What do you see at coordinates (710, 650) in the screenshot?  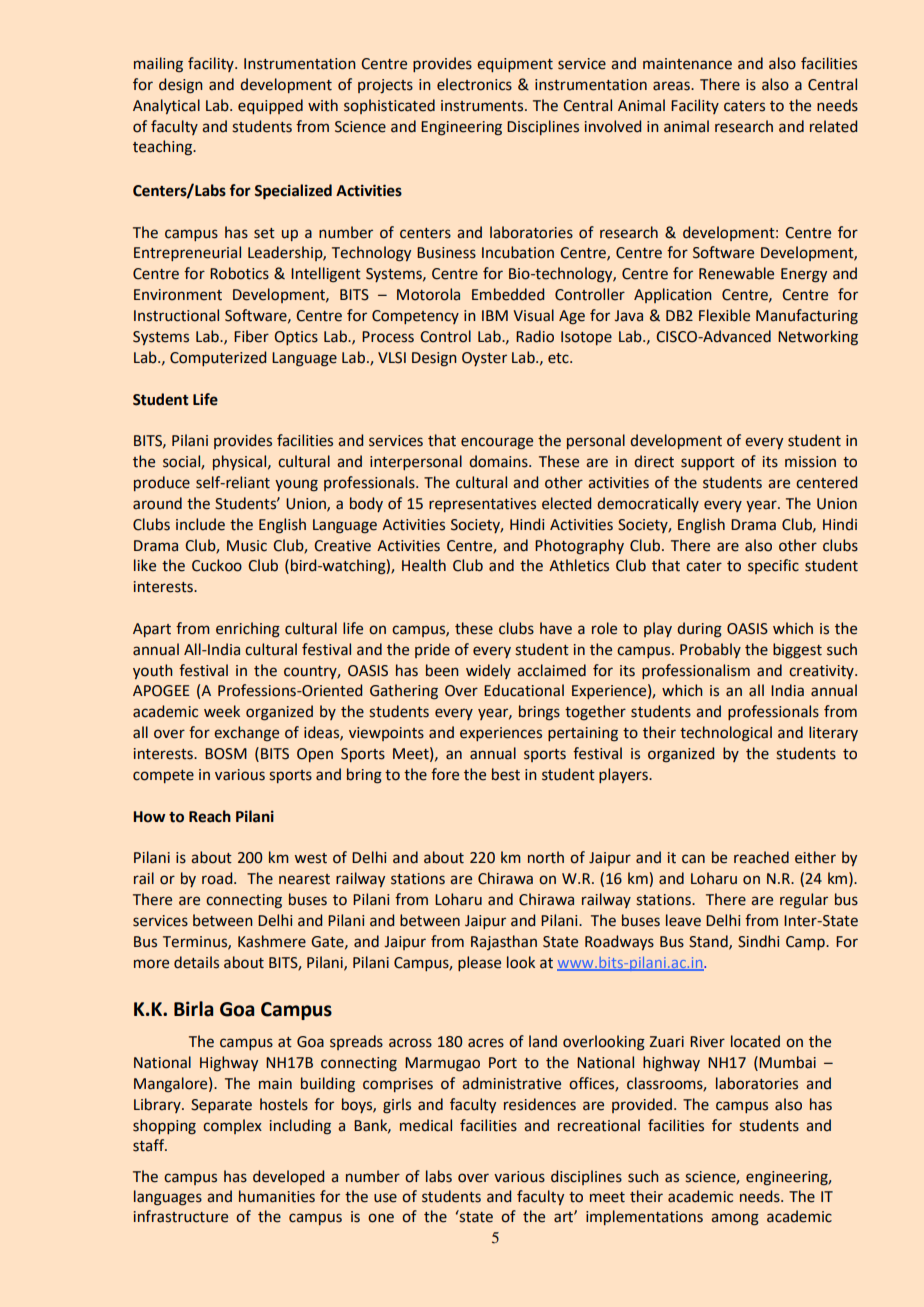 I see `Probably` at bounding box center [710, 650].
